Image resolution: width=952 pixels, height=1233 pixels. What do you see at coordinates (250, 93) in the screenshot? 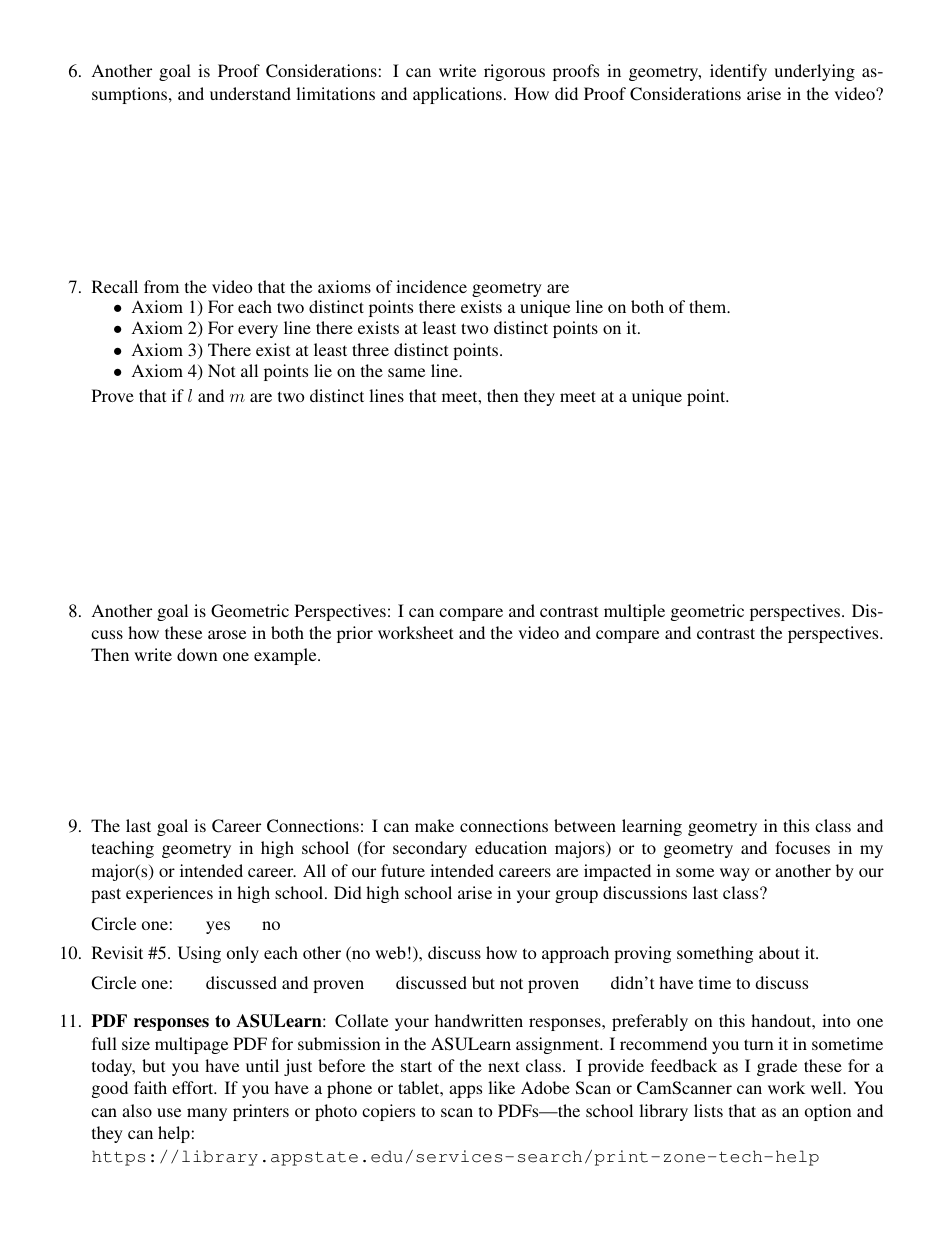
I see `understand` at bounding box center [250, 93].
